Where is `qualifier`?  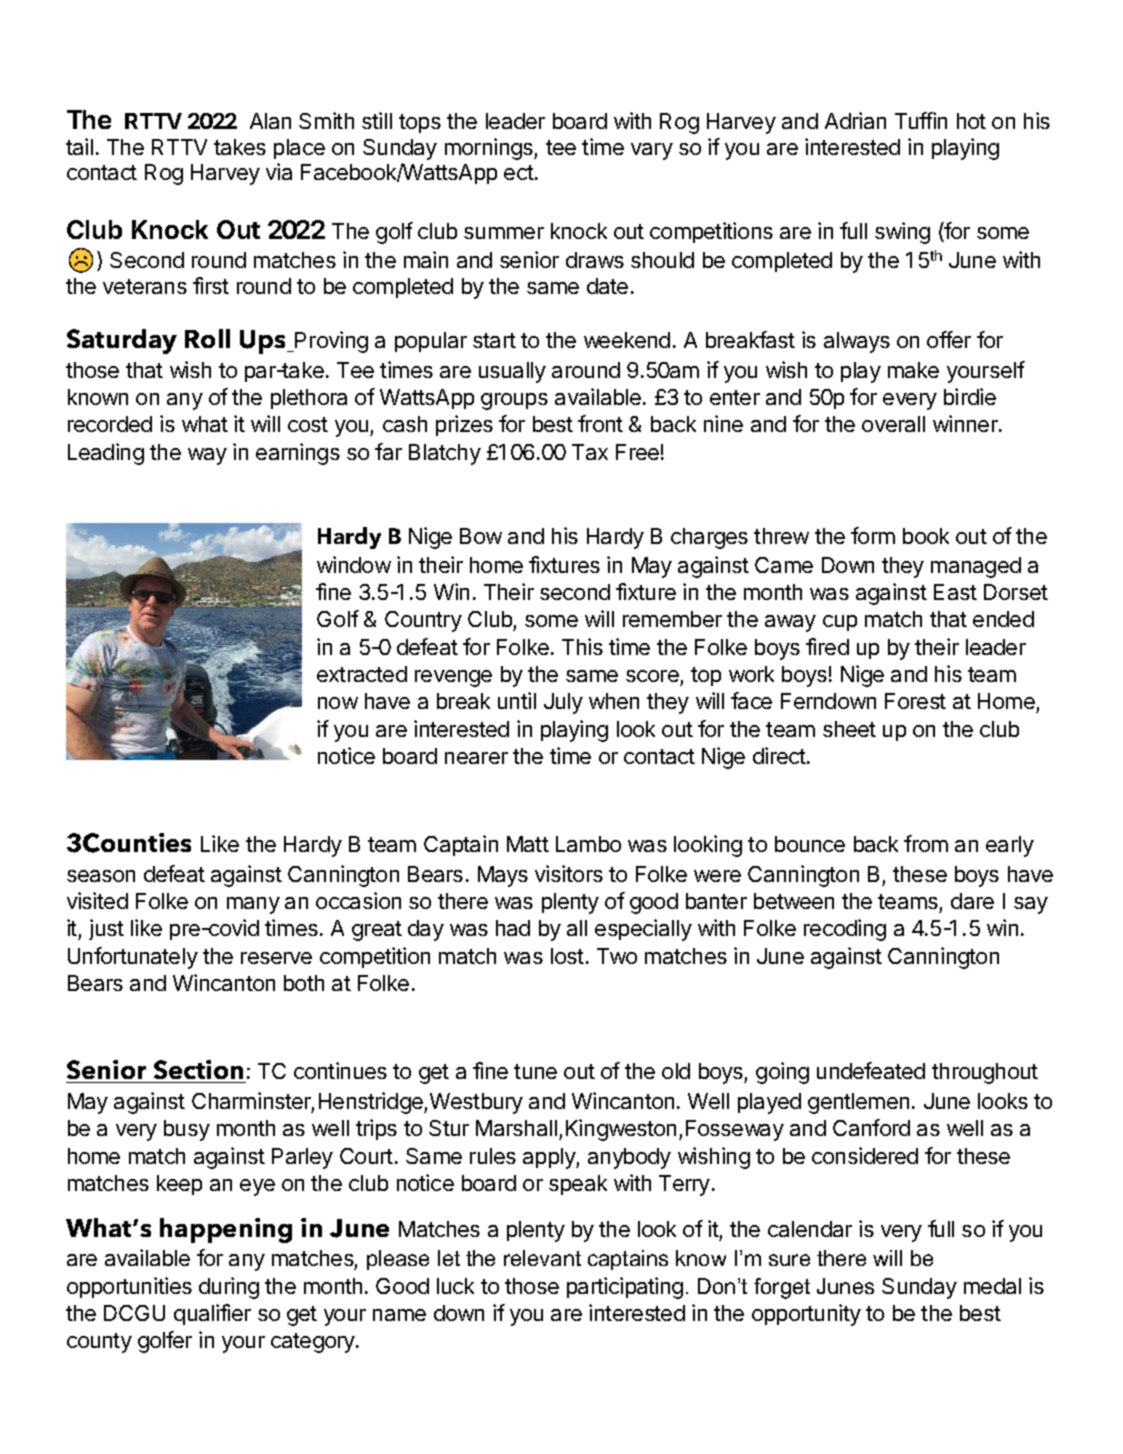 qualifier is located at coordinates (212, 1314).
